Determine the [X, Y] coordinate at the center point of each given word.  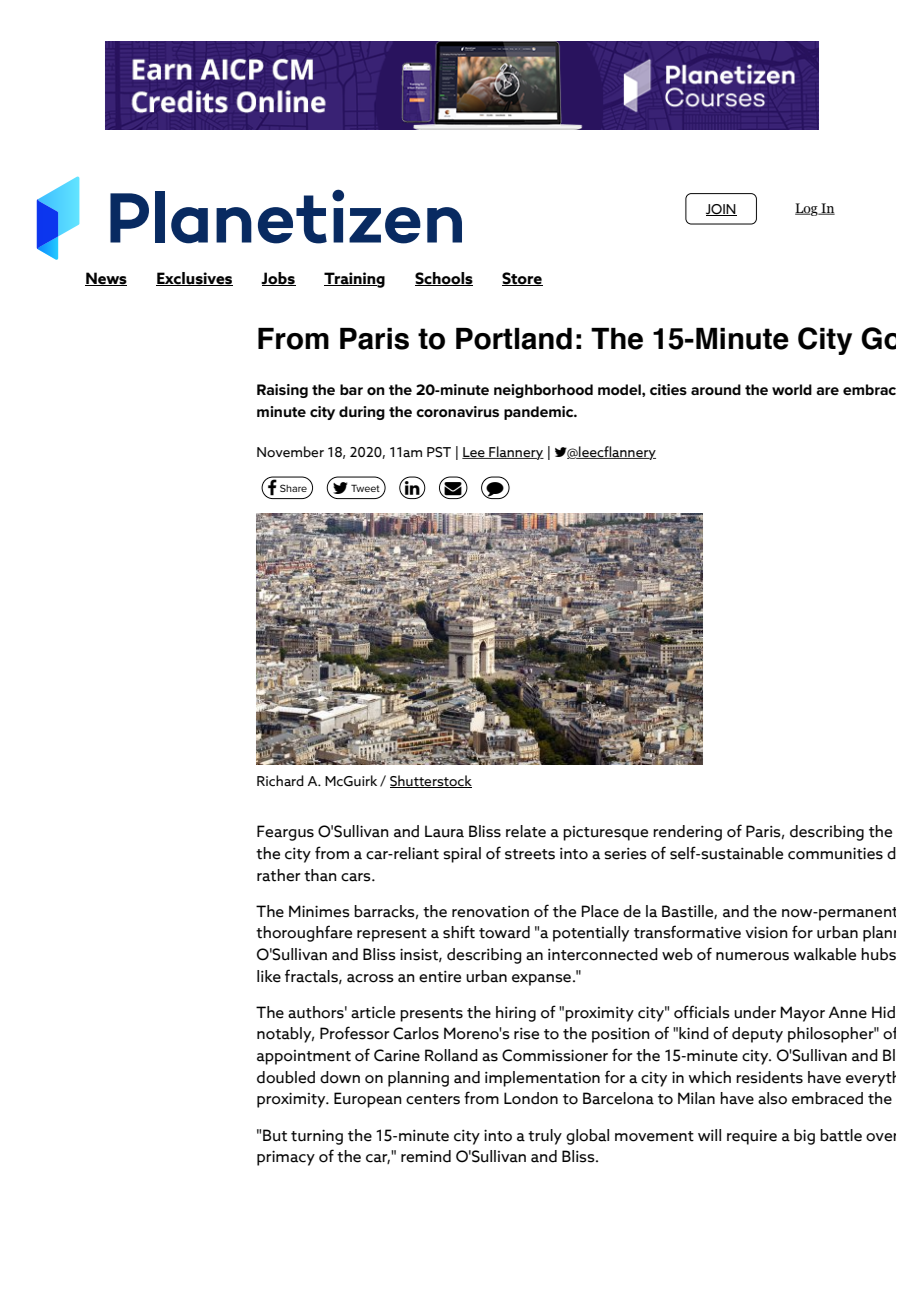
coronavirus [457, 411]
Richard [280, 780]
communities [835, 853]
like [269, 976]
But [275, 1135]
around [716, 389]
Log [807, 209]
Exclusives [194, 279]
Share [293, 488]
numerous [752, 956]
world [792, 389]
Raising [282, 391]
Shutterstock [431, 781]
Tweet [365, 488]
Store [522, 279]
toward [504, 932]
